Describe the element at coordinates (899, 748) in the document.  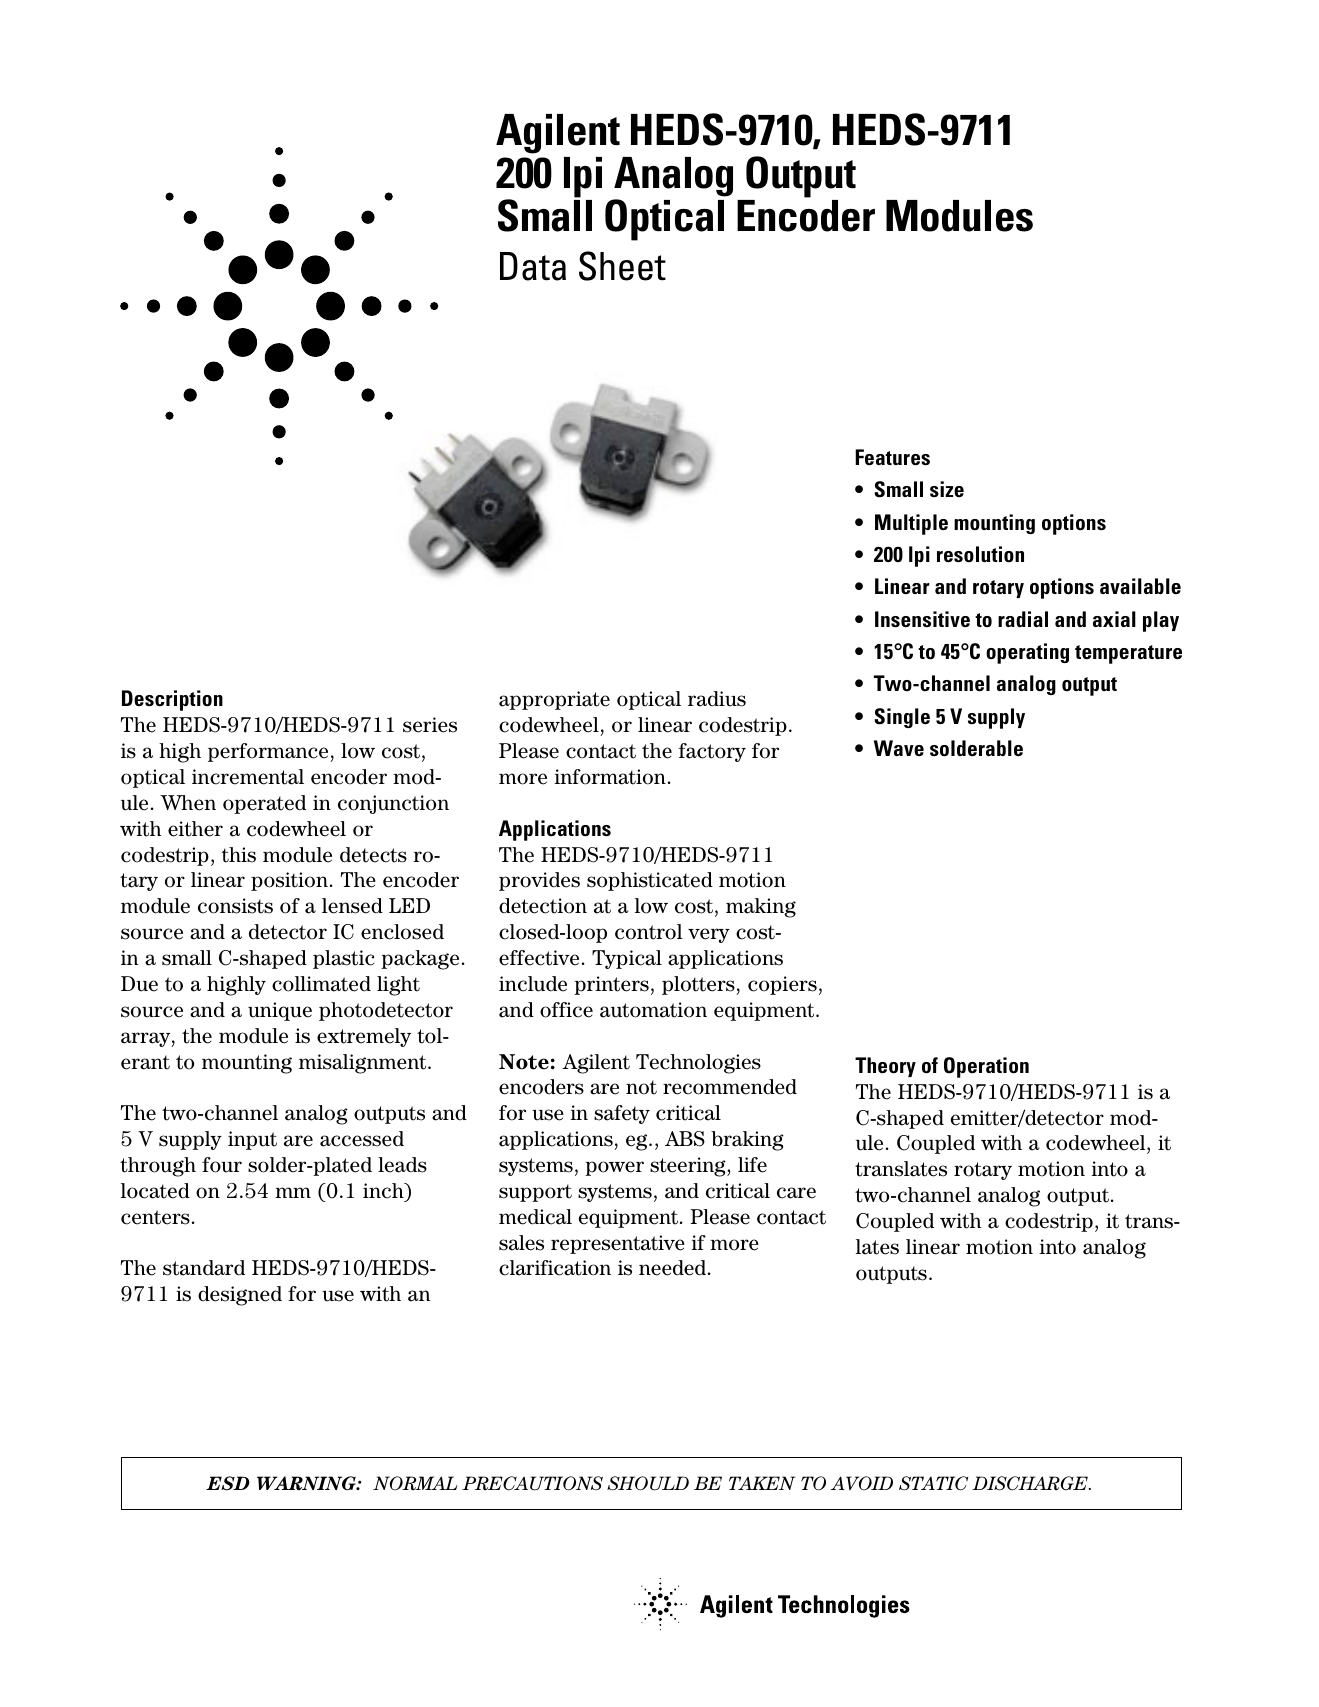
I see `Wave` at that location.
